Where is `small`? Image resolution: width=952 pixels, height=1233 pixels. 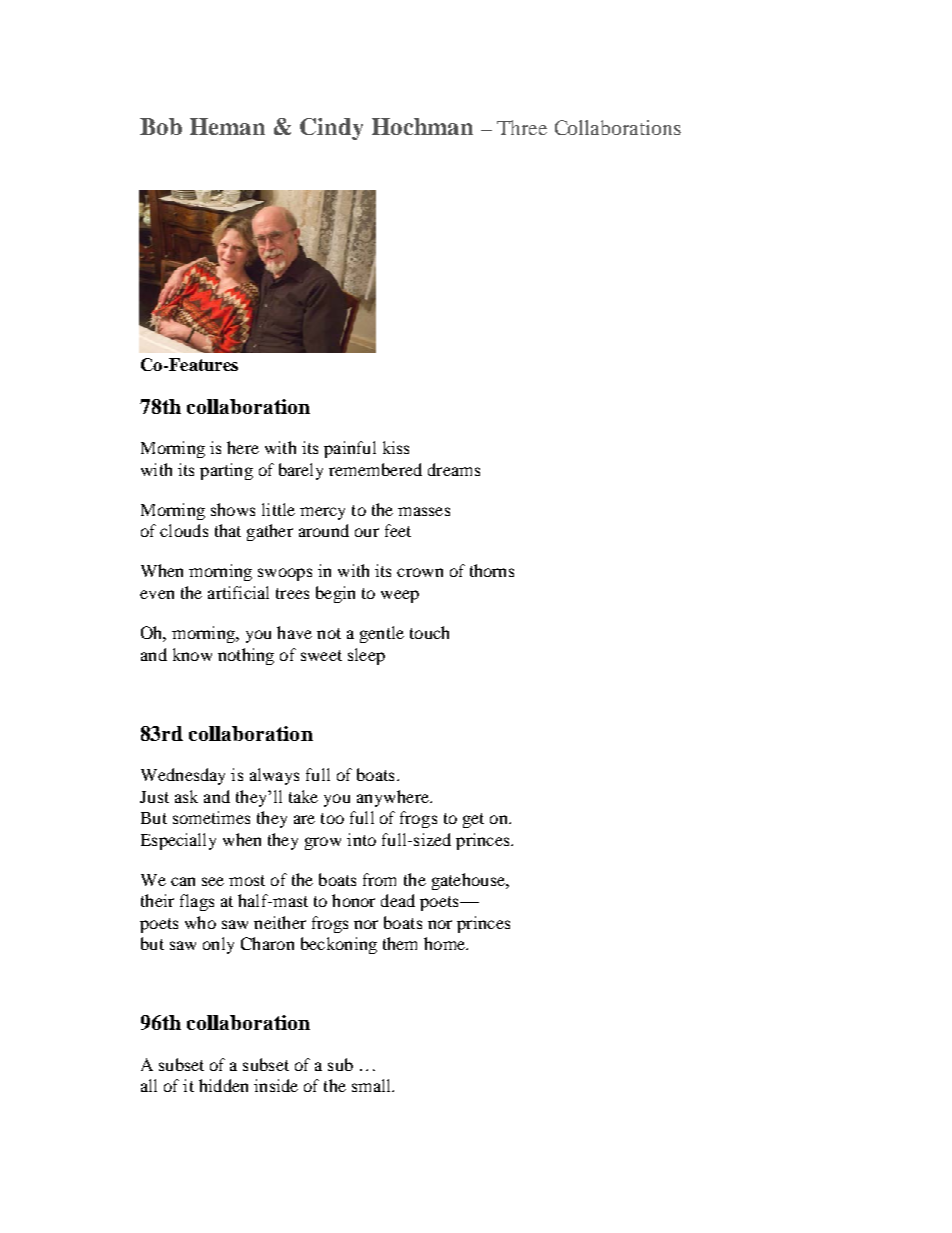 small is located at coordinates (372, 1085).
